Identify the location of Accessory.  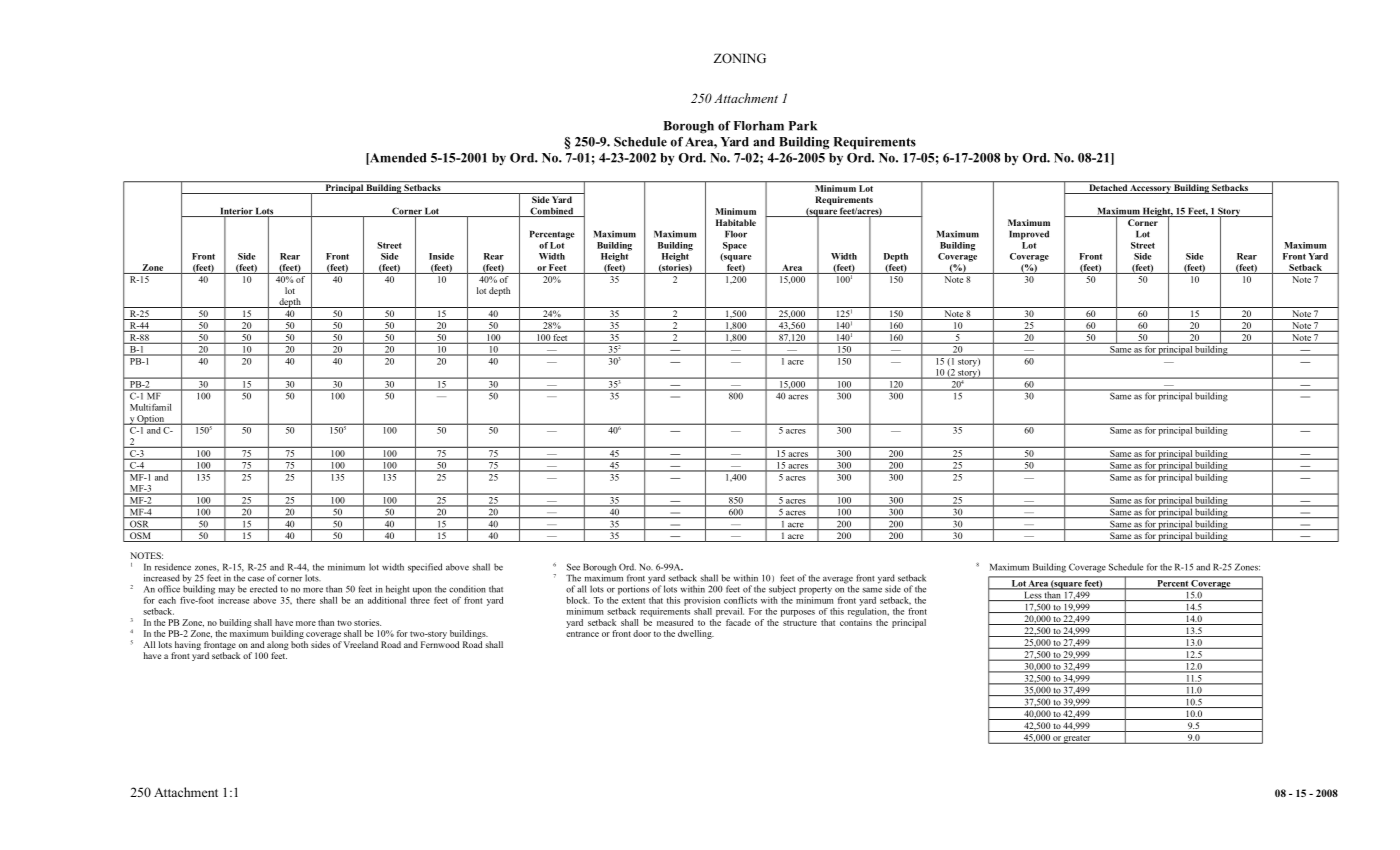
(1150, 188).
